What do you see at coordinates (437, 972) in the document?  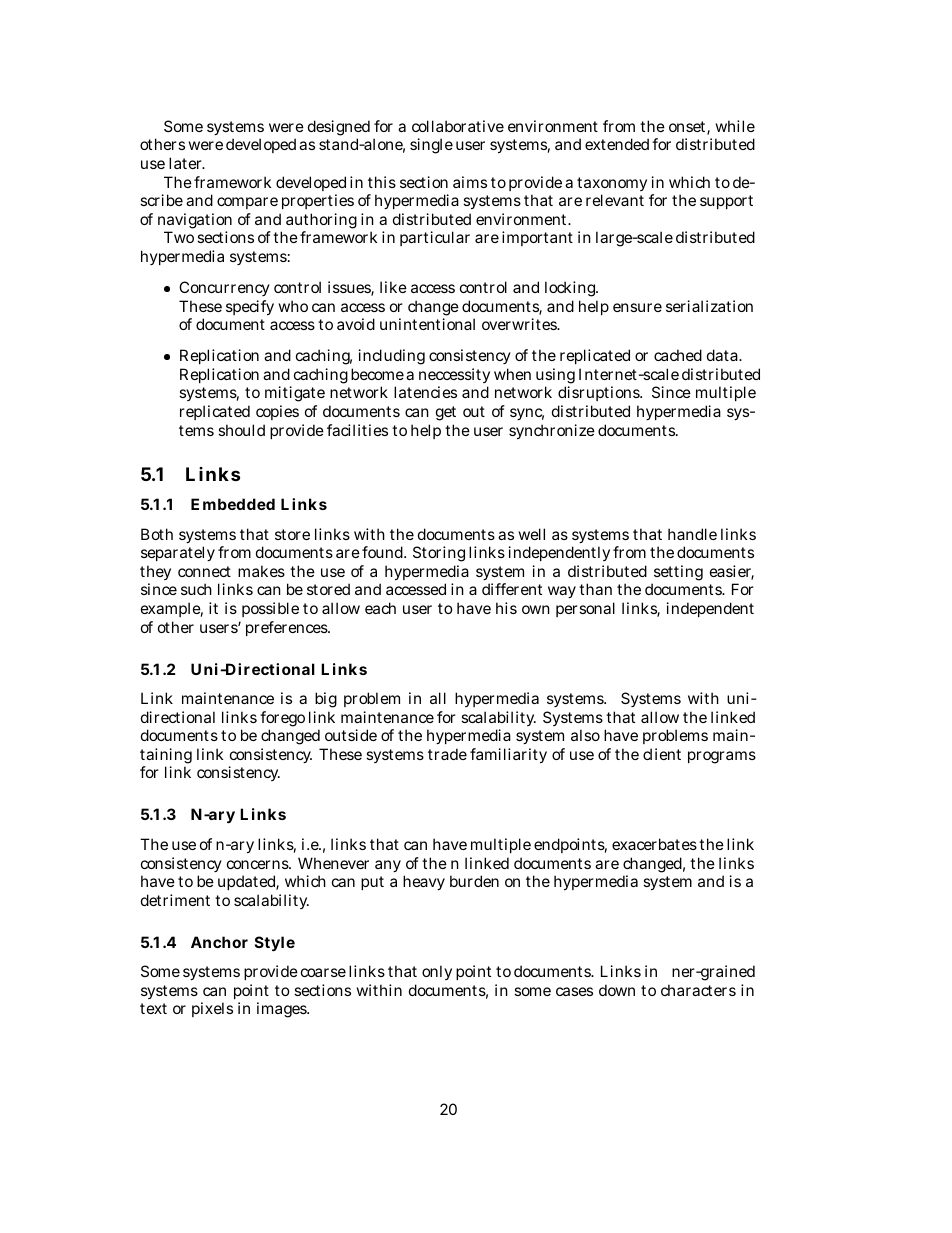 I see `only` at bounding box center [437, 972].
